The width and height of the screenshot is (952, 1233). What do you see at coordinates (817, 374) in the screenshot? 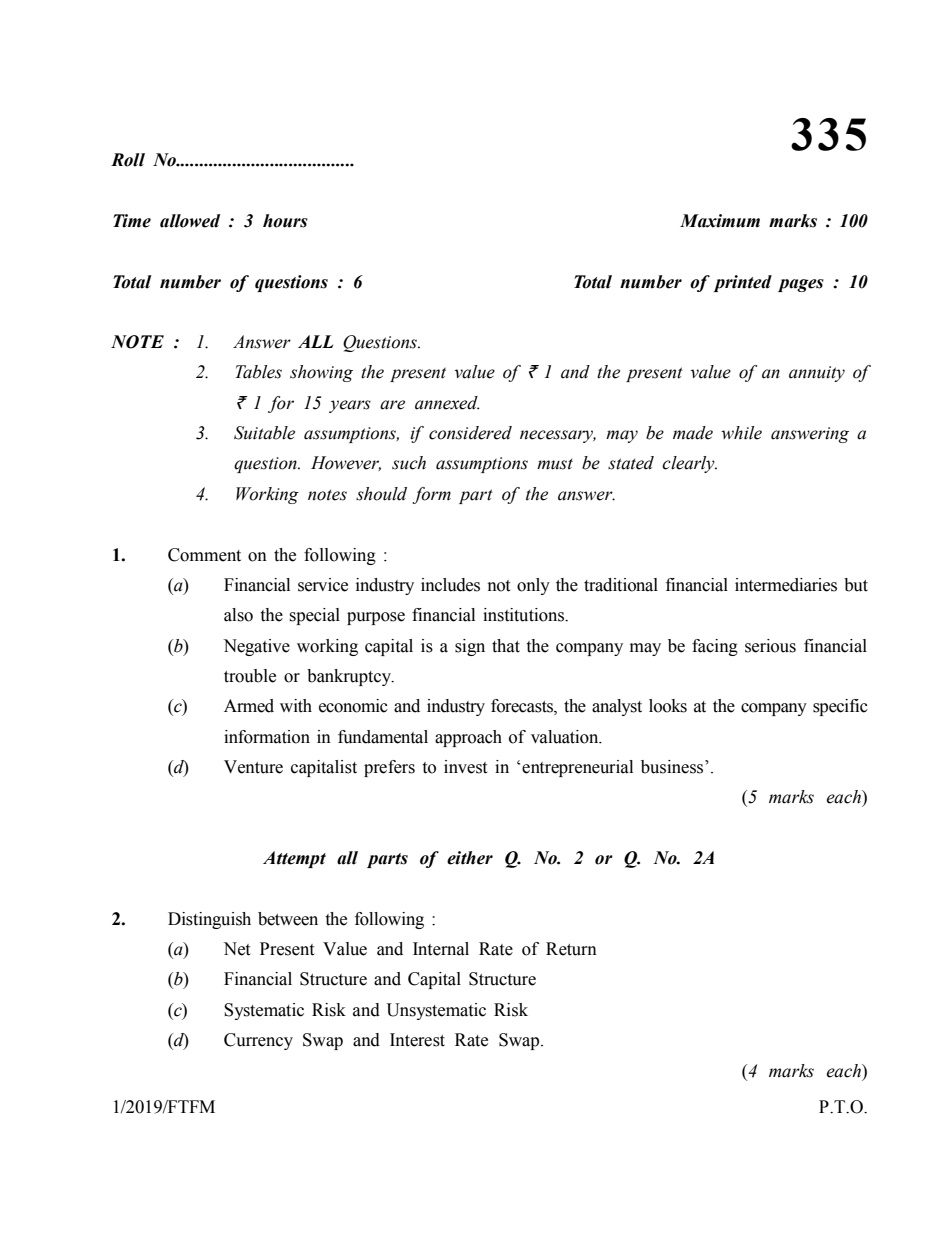
I see `annuity` at bounding box center [817, 374].
